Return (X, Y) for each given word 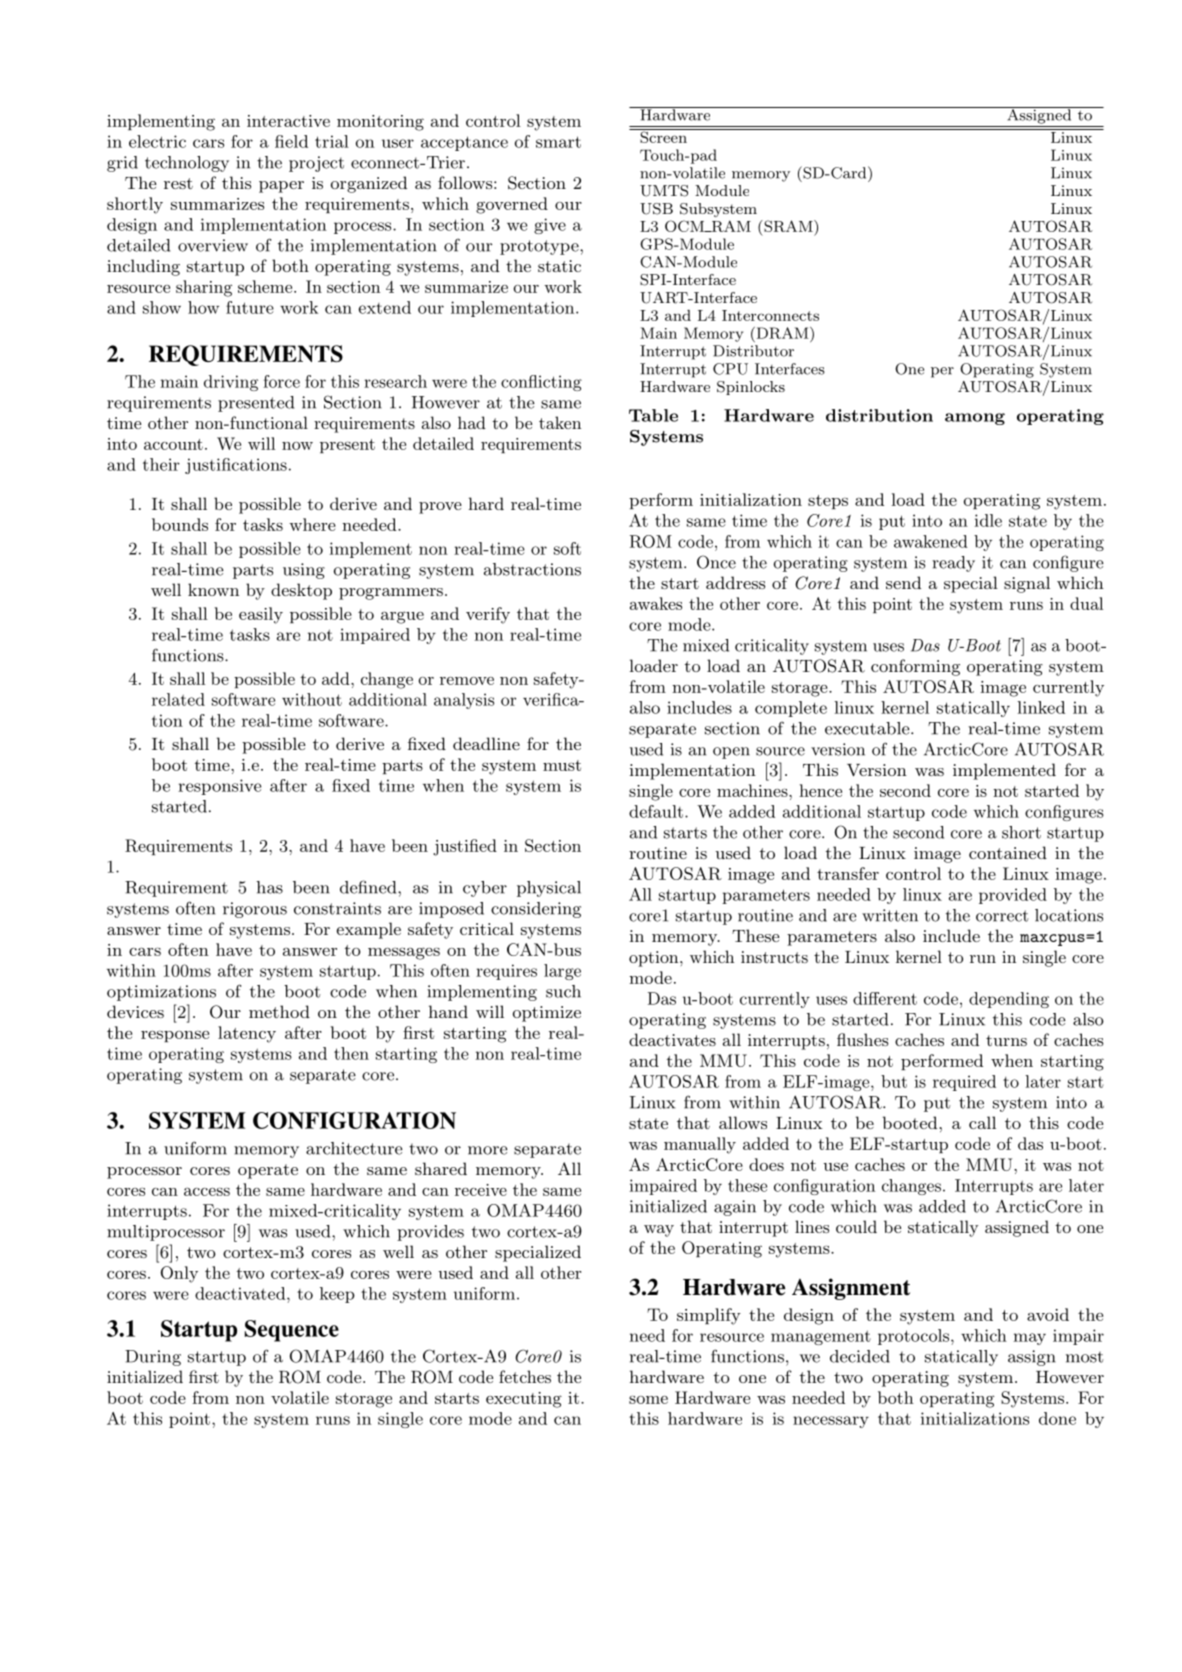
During (153, 1358)
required (964, 1083)
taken (560, 422)
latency (247, 1034)
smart (558, 142)
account (173, 444)
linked (1041, 707)
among (975, 419)
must (562, 765)
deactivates (672, 1039)
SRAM (788, 226)
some (648, 1399)
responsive (219, 787)
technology (187, 164)
